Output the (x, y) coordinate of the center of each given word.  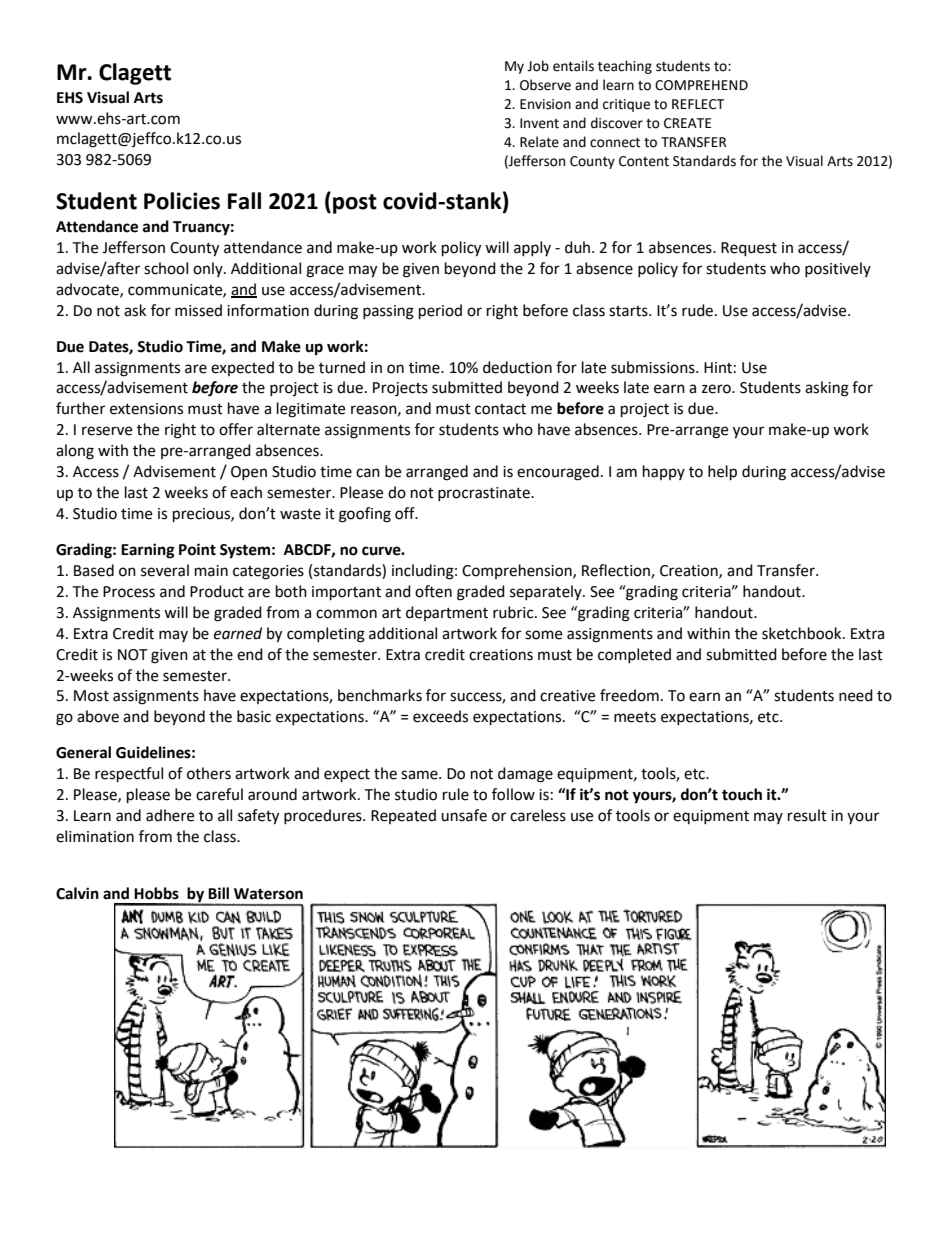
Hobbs (156, 893)
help (722, 473)
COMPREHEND (701, 85)
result (807, 815)
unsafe (464, 815)
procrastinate (485, 494)
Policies (182, 201)
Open (249, 473)
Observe (545, 85)
